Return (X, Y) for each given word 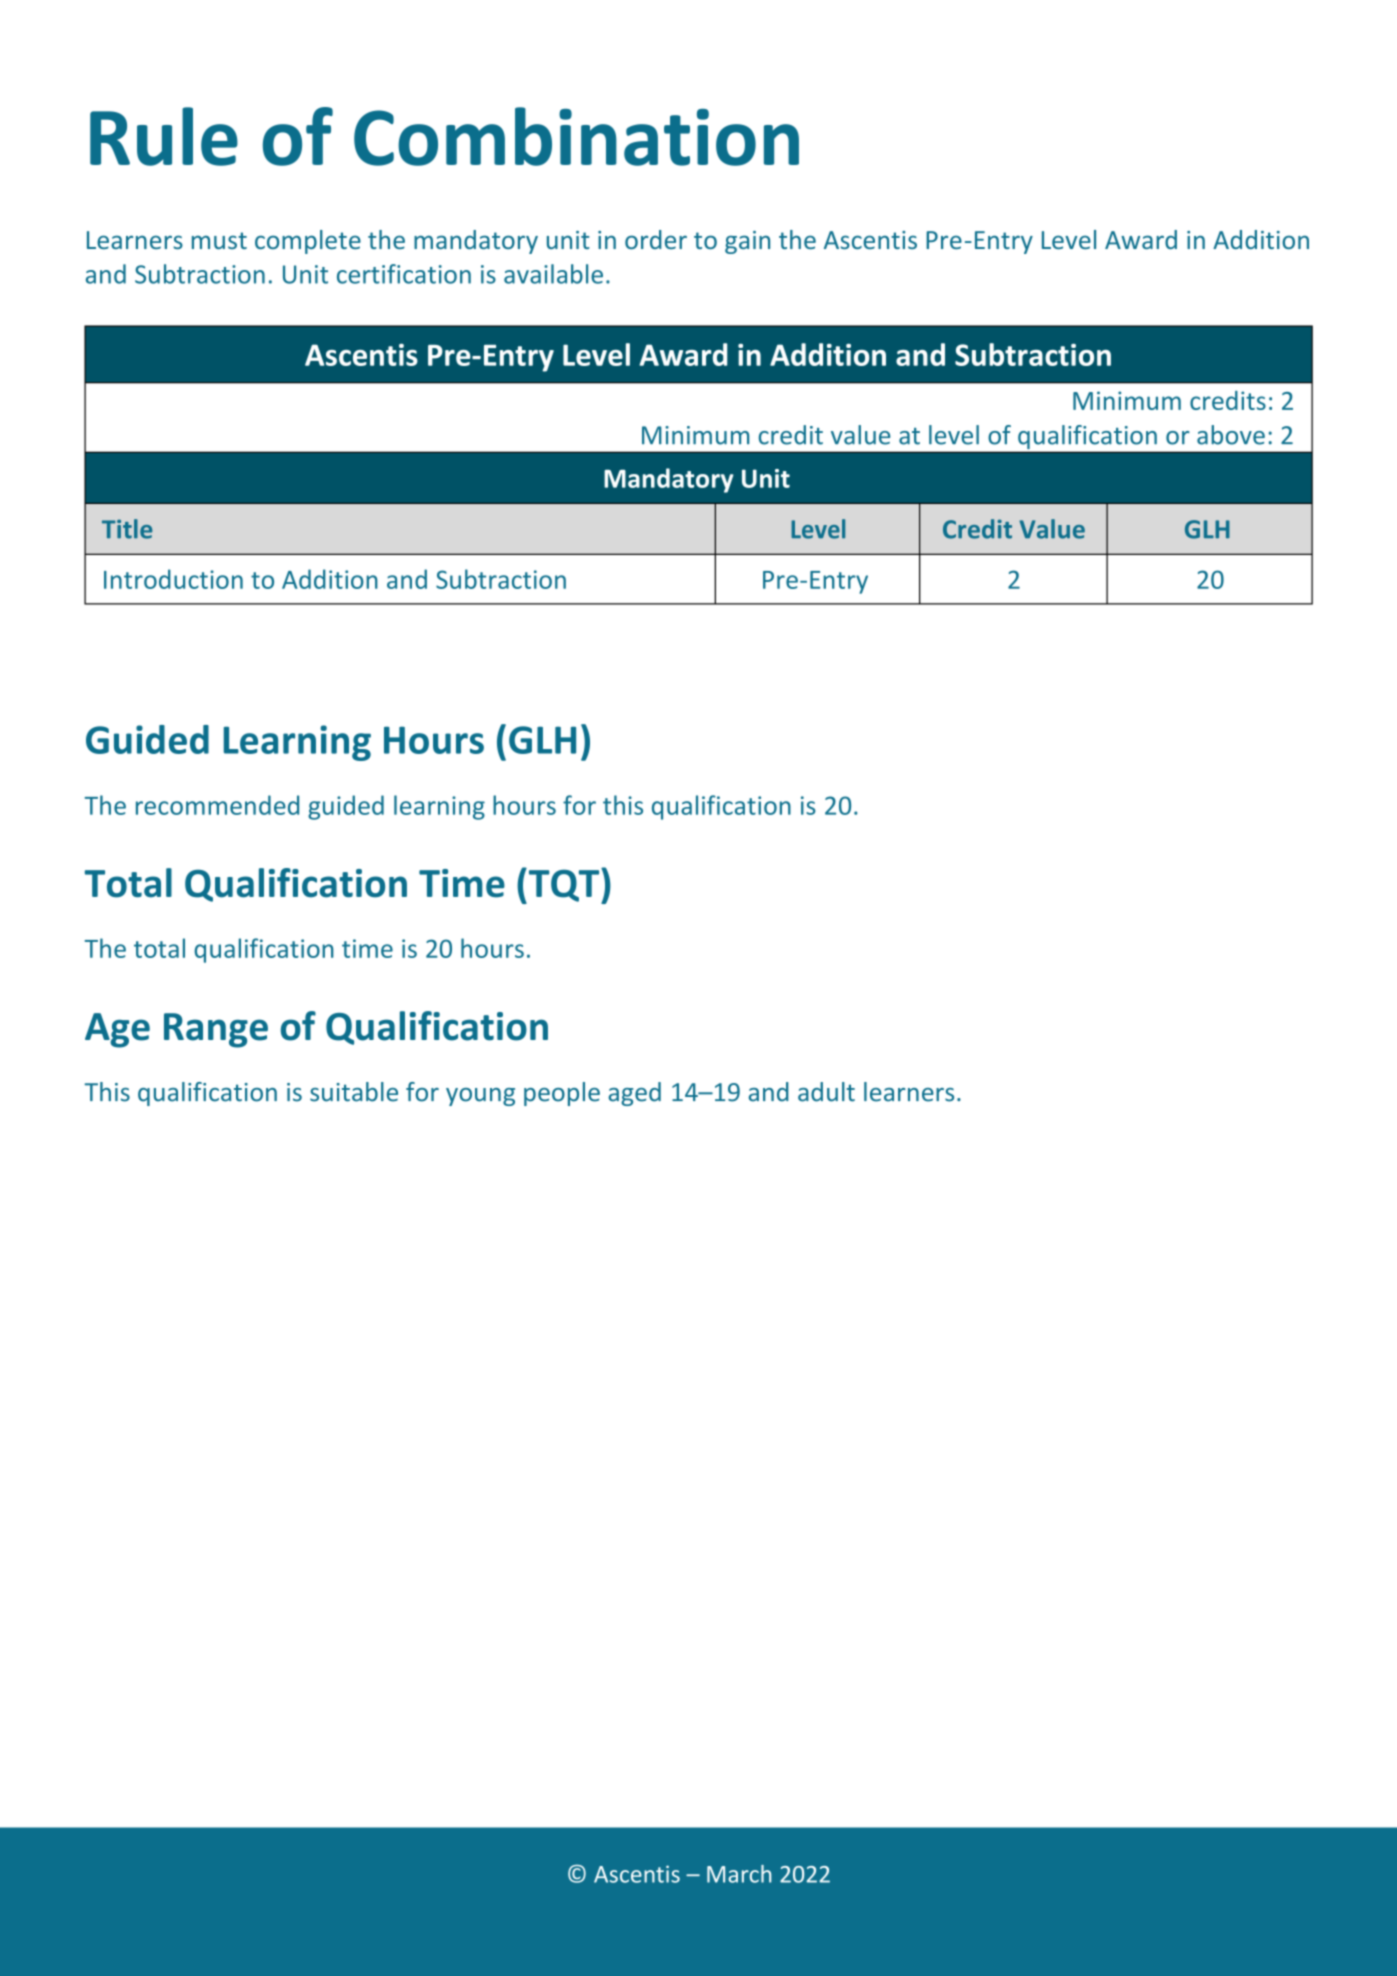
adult (826, 1092)
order (656, 239)
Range (216, 1030)
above (1231, 435)
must (219, 240)
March (739, 1874)
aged (634, 1094)
